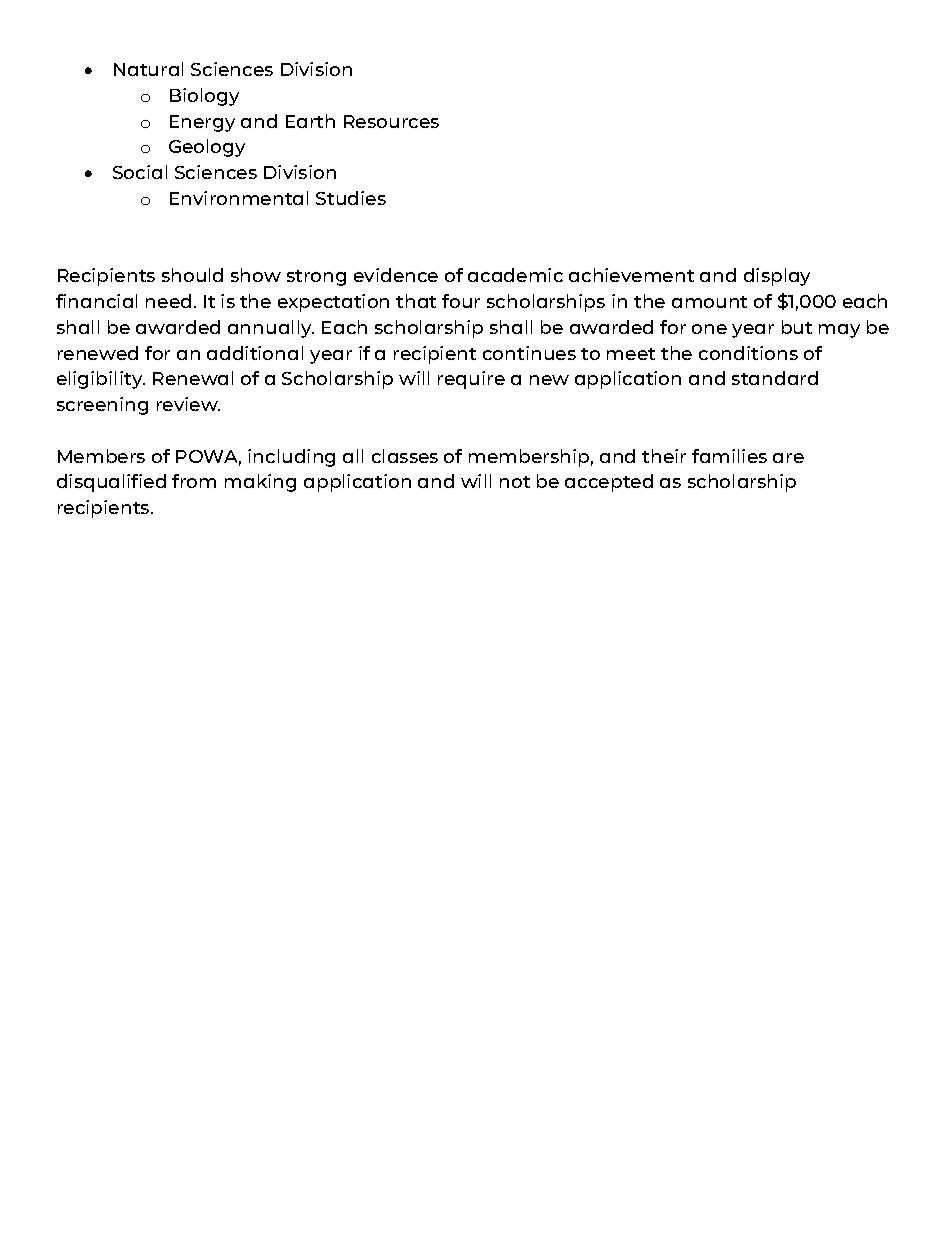  What do you see at coordinates (391, 121) in the page?
I see `Resources` at bounding box center [391, 121].
